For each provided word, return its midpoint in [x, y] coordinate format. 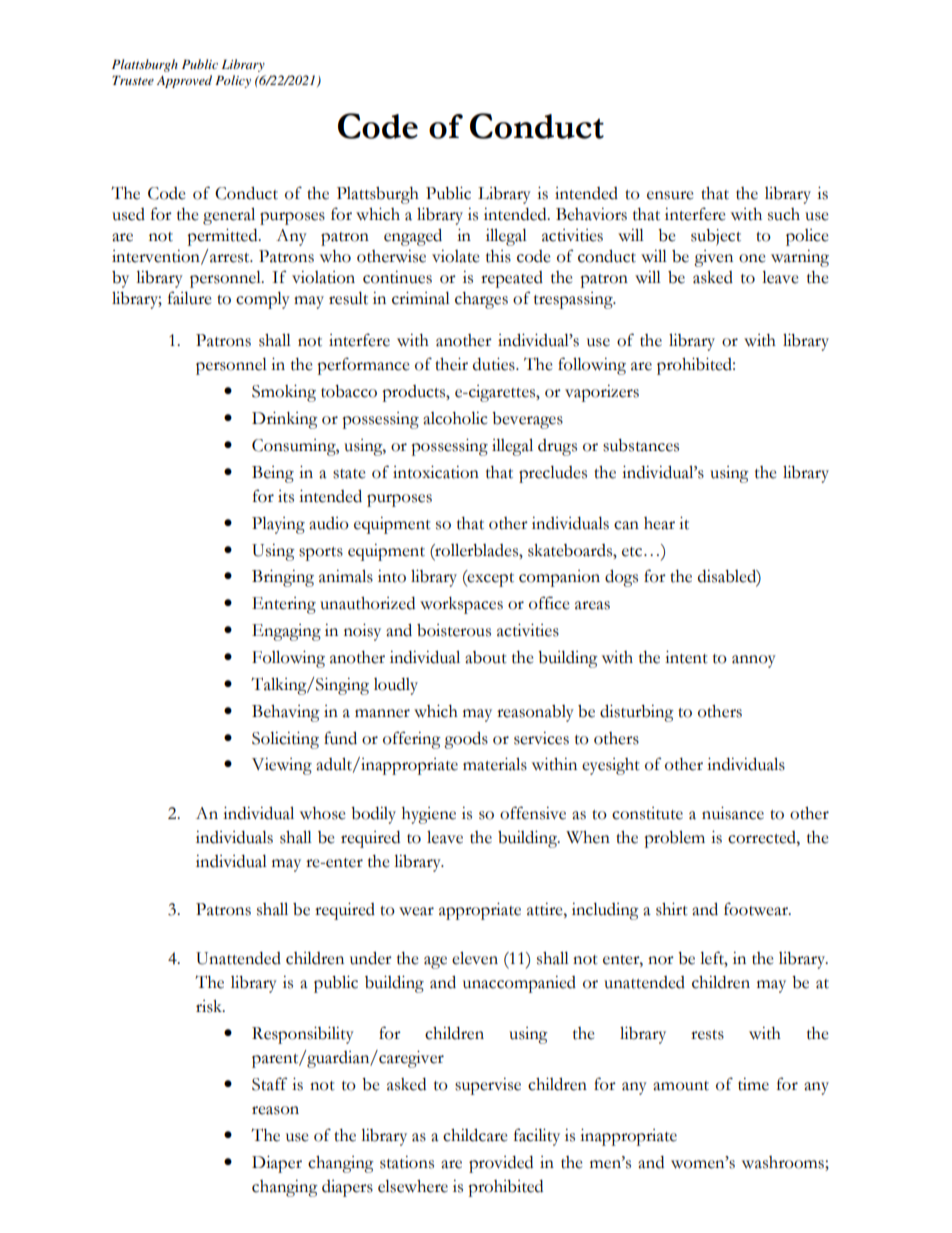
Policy [233, 81]
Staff [270, 1084]
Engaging [286, 632]
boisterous [454, 630]
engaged [413, 237]
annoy [754, 661]
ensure [670, 195]
